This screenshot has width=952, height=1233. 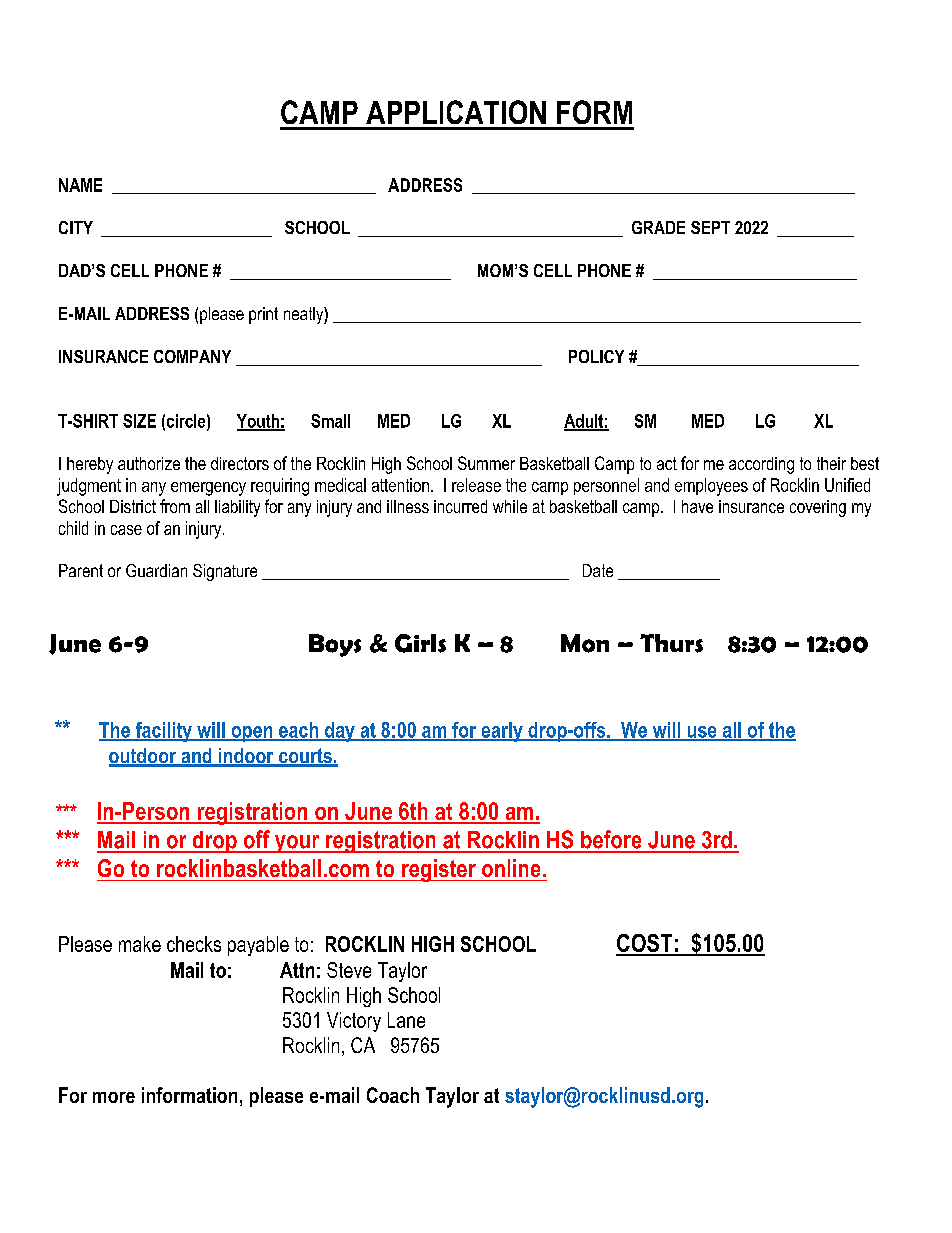 I want to click on more, so click(x=114, y=1097).
